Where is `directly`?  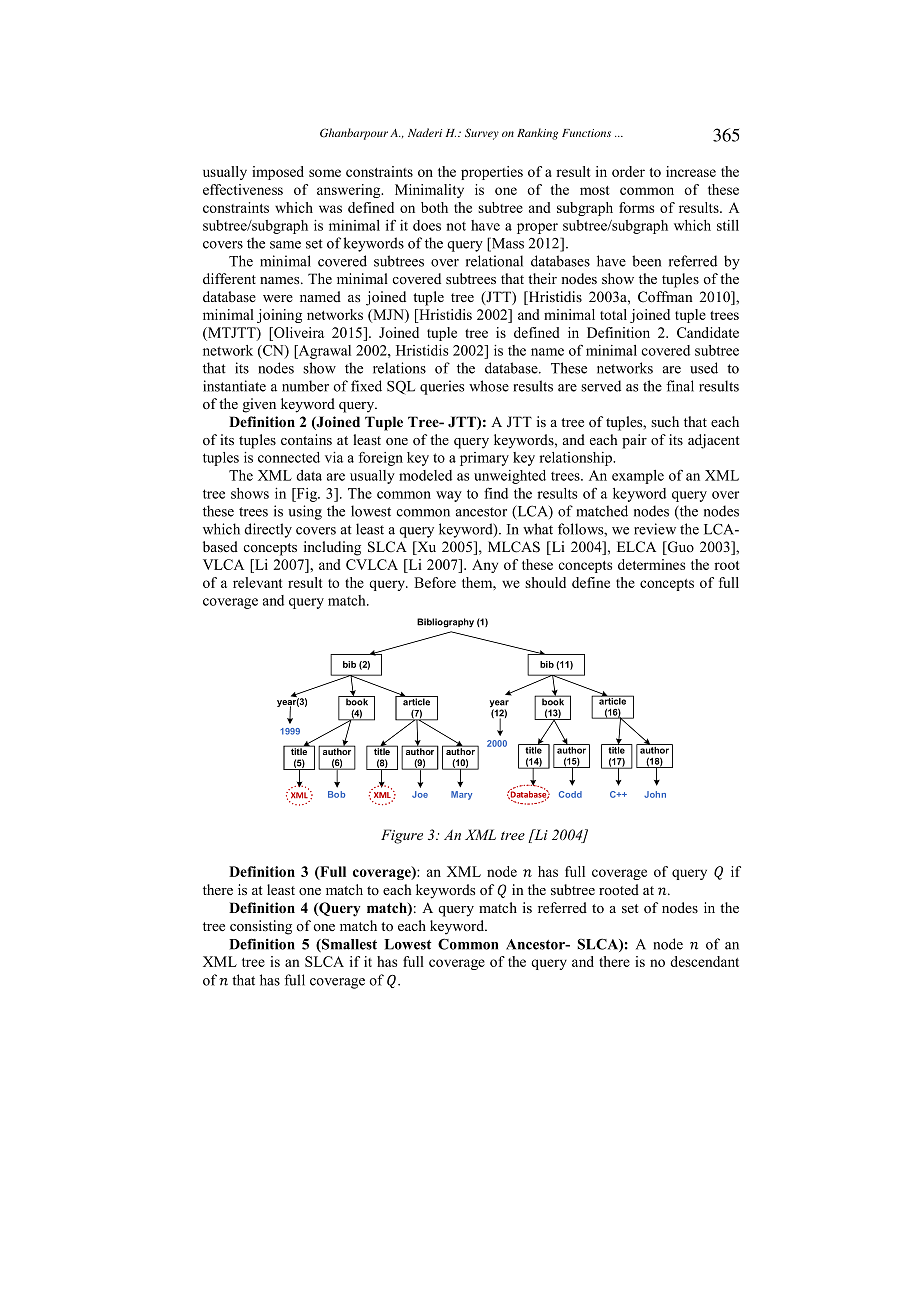
directly is located at coordinates (268, 530).
